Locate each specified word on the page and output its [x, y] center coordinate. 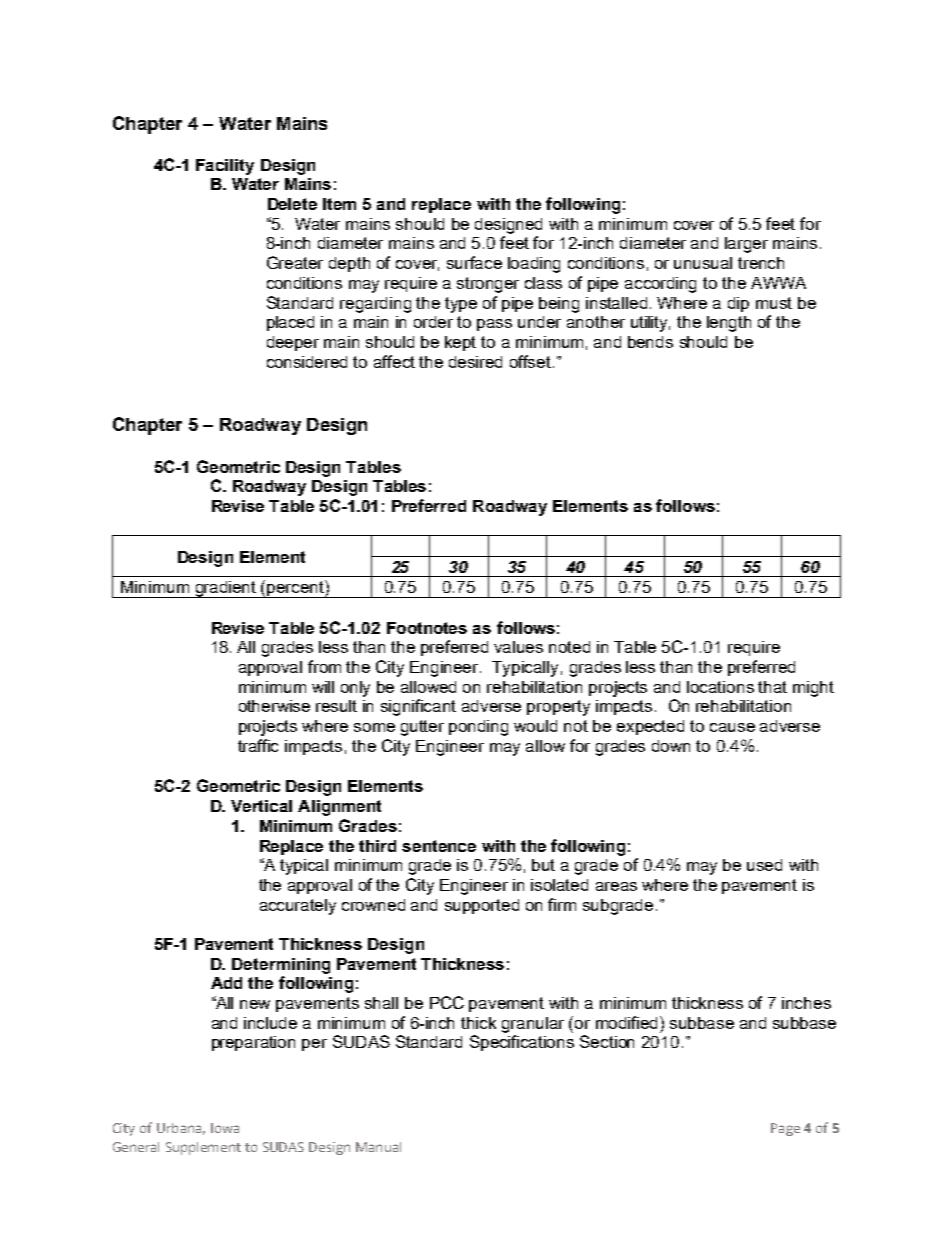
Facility [225, 167]
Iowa [225, 1128]
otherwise [274, 706]
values [518, 647]
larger [746, 245]
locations [720, 687]
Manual [378, 1147]
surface [474, 262]
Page [785, 1129]
